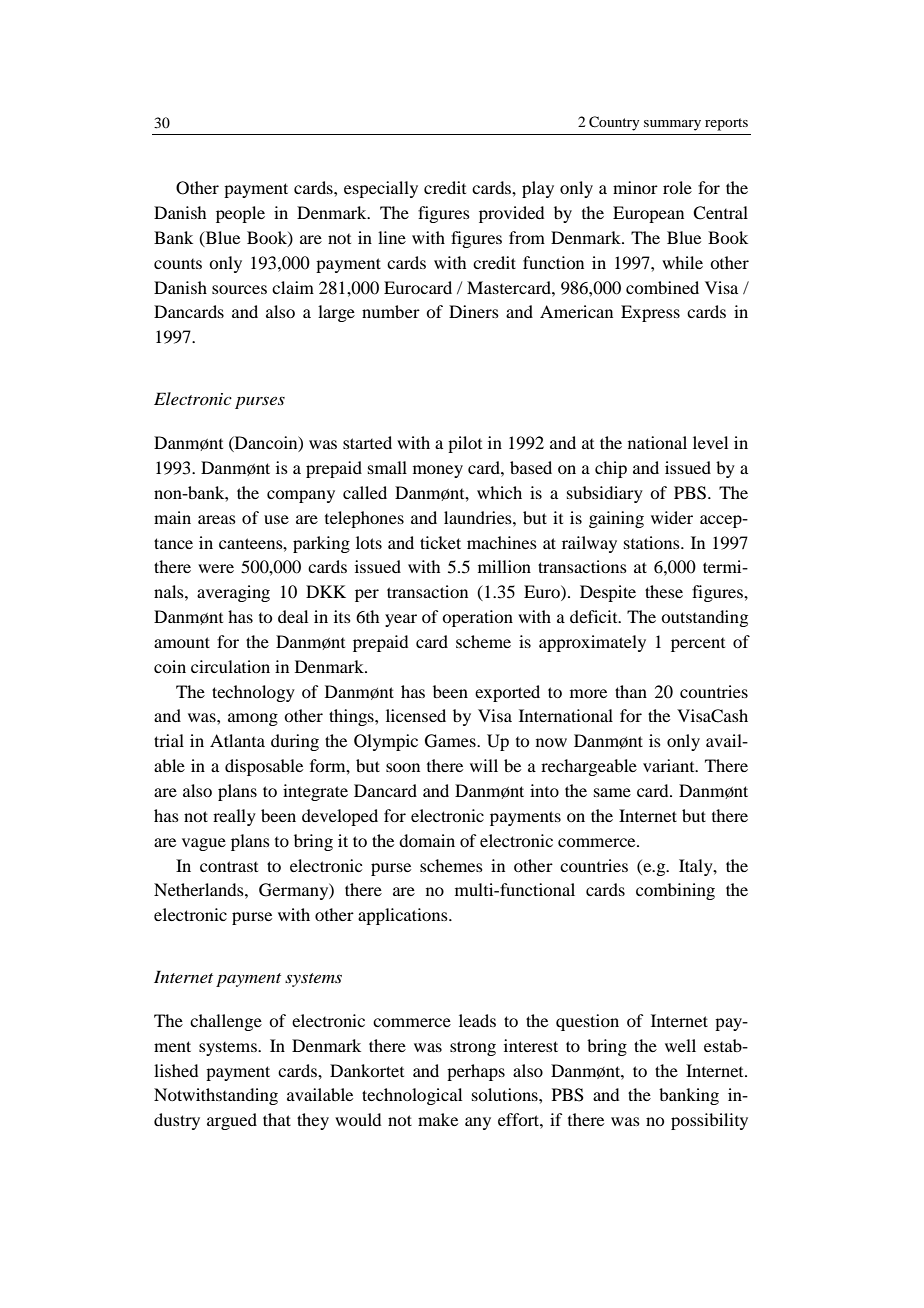 This screenshot has height=1308, width=924. What do you see at coordinates (477, 618) in the screenshot?
I see `operation` at bounding box center [477, 618].
